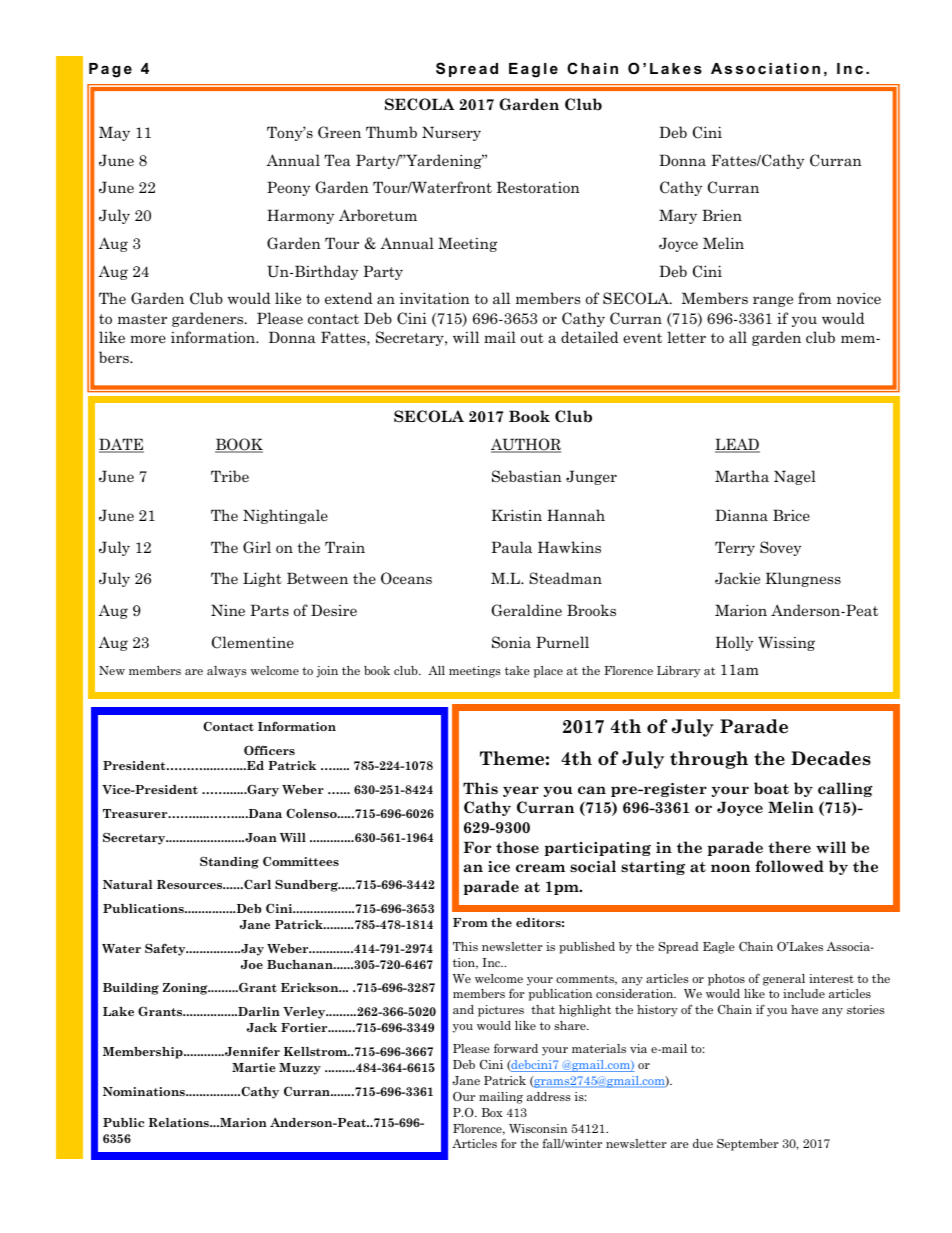 The width and height of the screenshot is (952, 1233). Describe the element at coordinates (735, 643) in the screenshot. I see `Holly` at that location.
